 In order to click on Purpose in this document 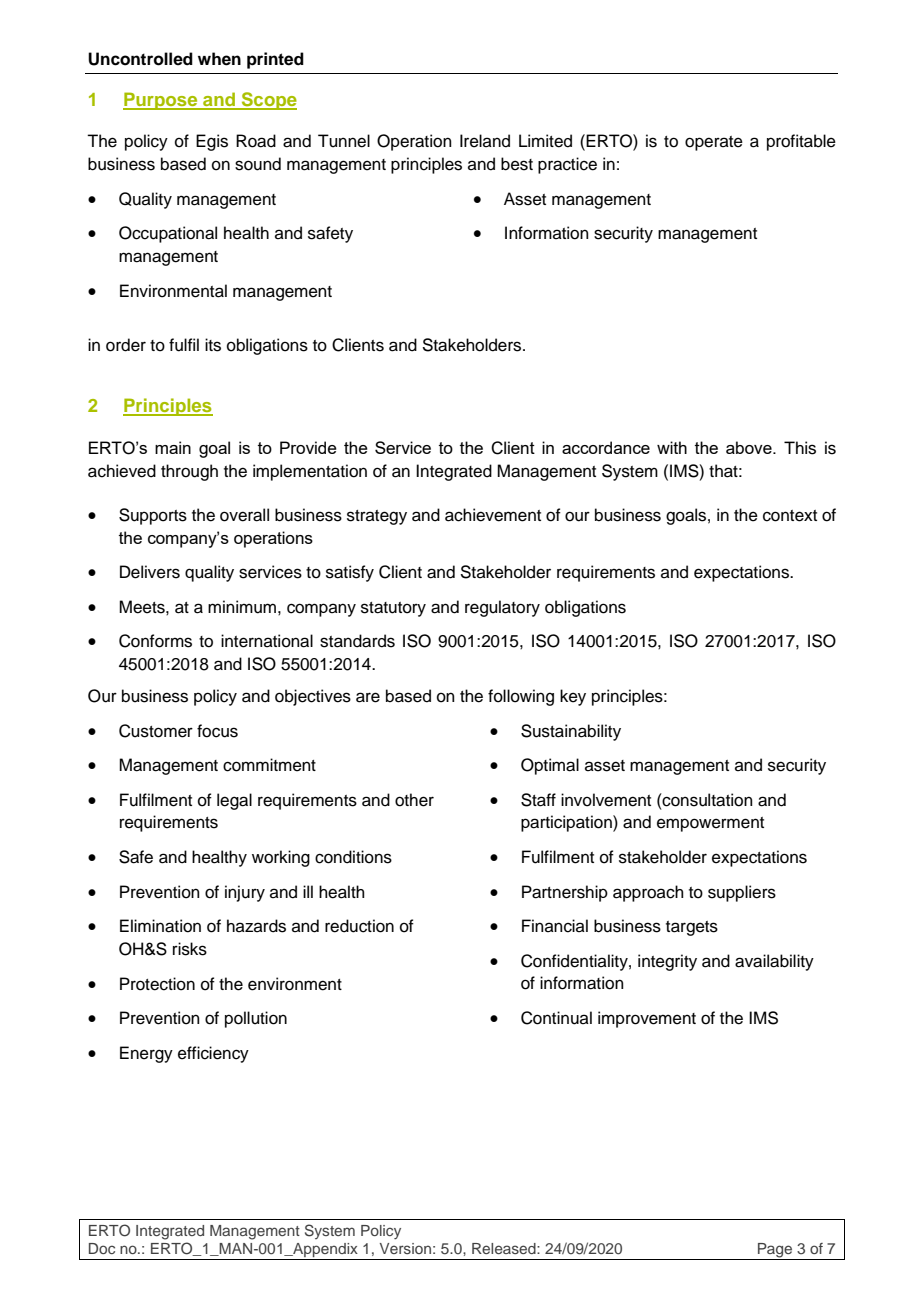, I will do `click(161, 101)`.
